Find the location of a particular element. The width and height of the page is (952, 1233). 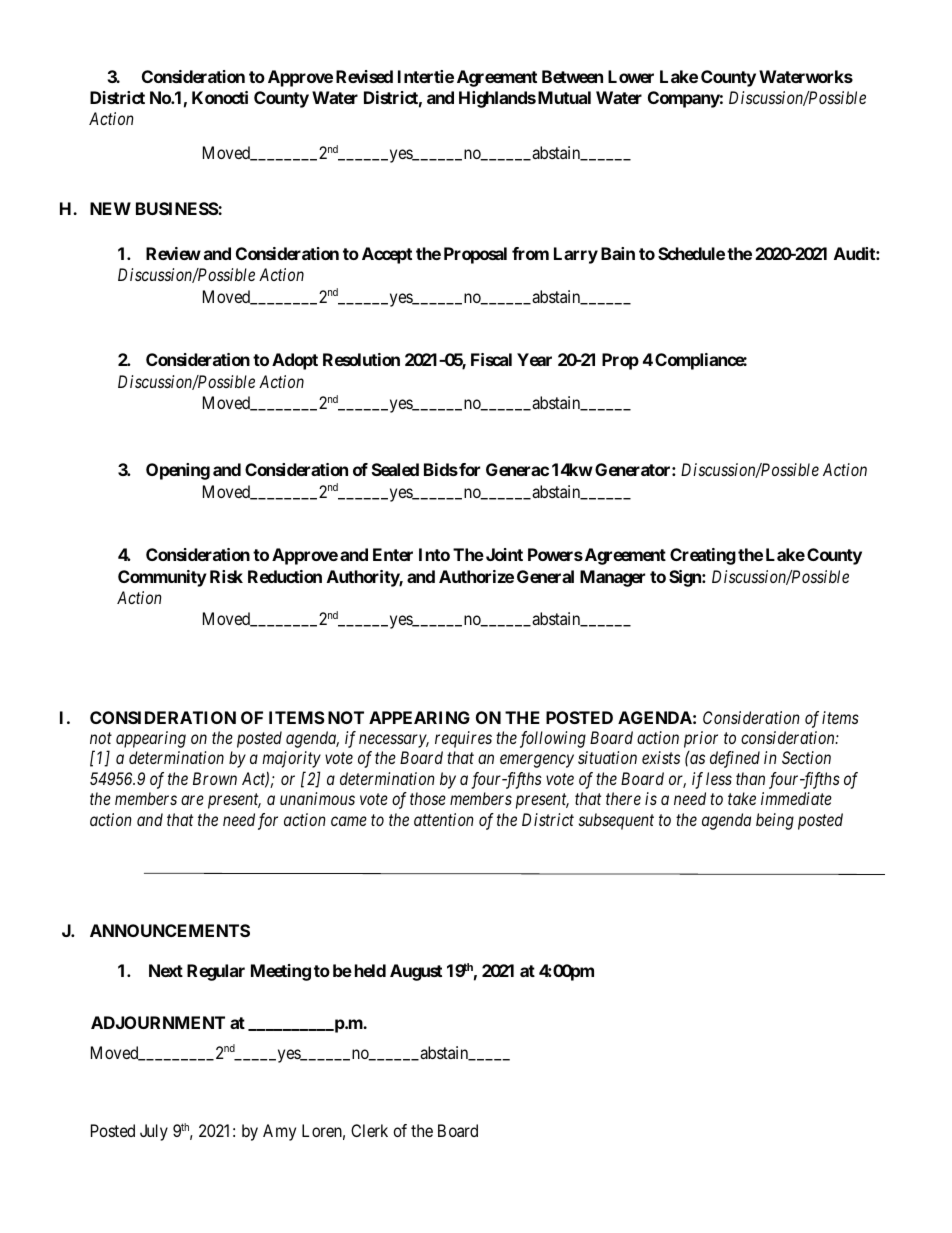

Revised is located at coordinates (364, 76).
